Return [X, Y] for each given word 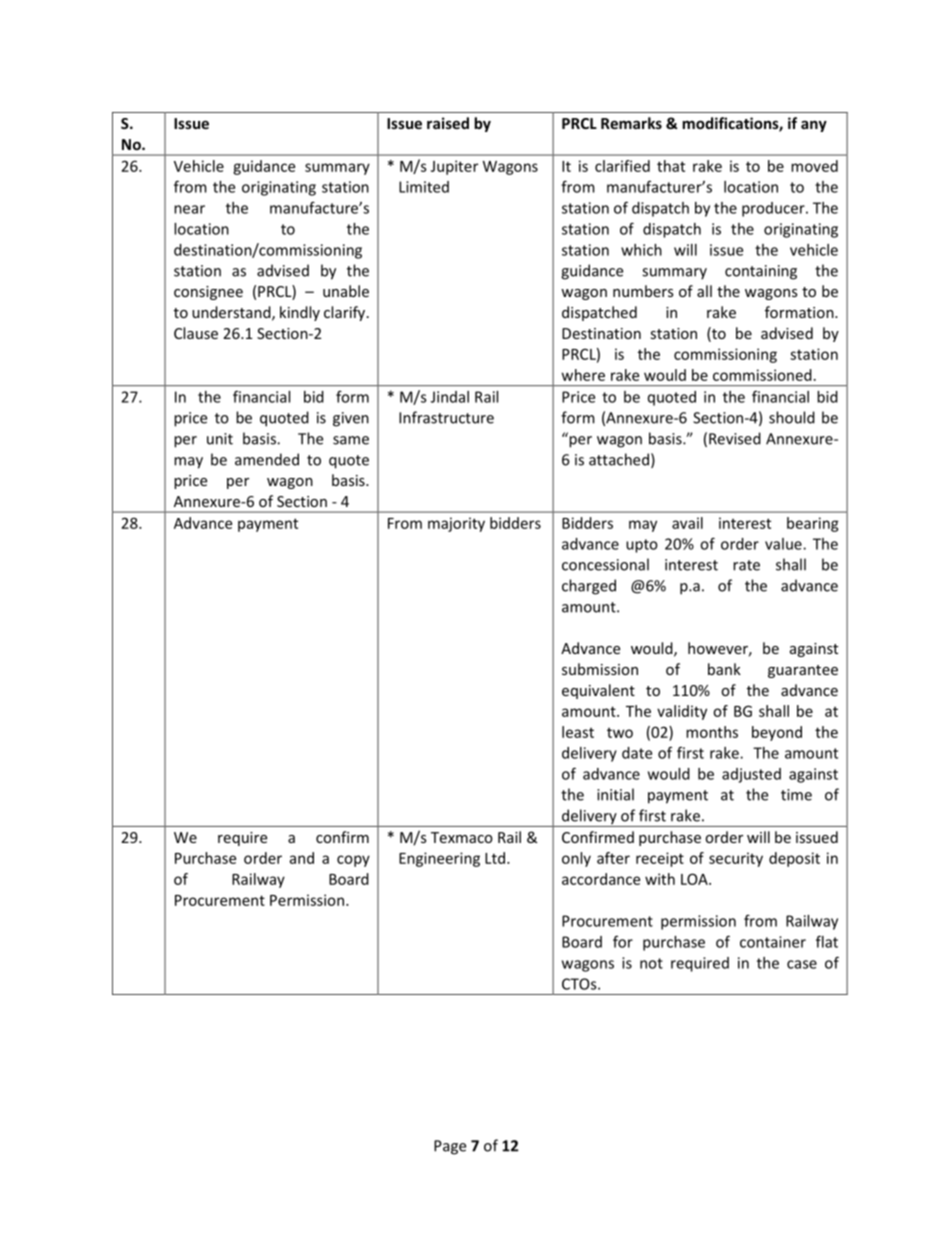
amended [267, 459]
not [651, 963]
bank [724, 669]
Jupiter [454, 167]
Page [450, 1147]
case [802, 964]
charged [589, 587]
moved [814, 166]
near [189, 209]
